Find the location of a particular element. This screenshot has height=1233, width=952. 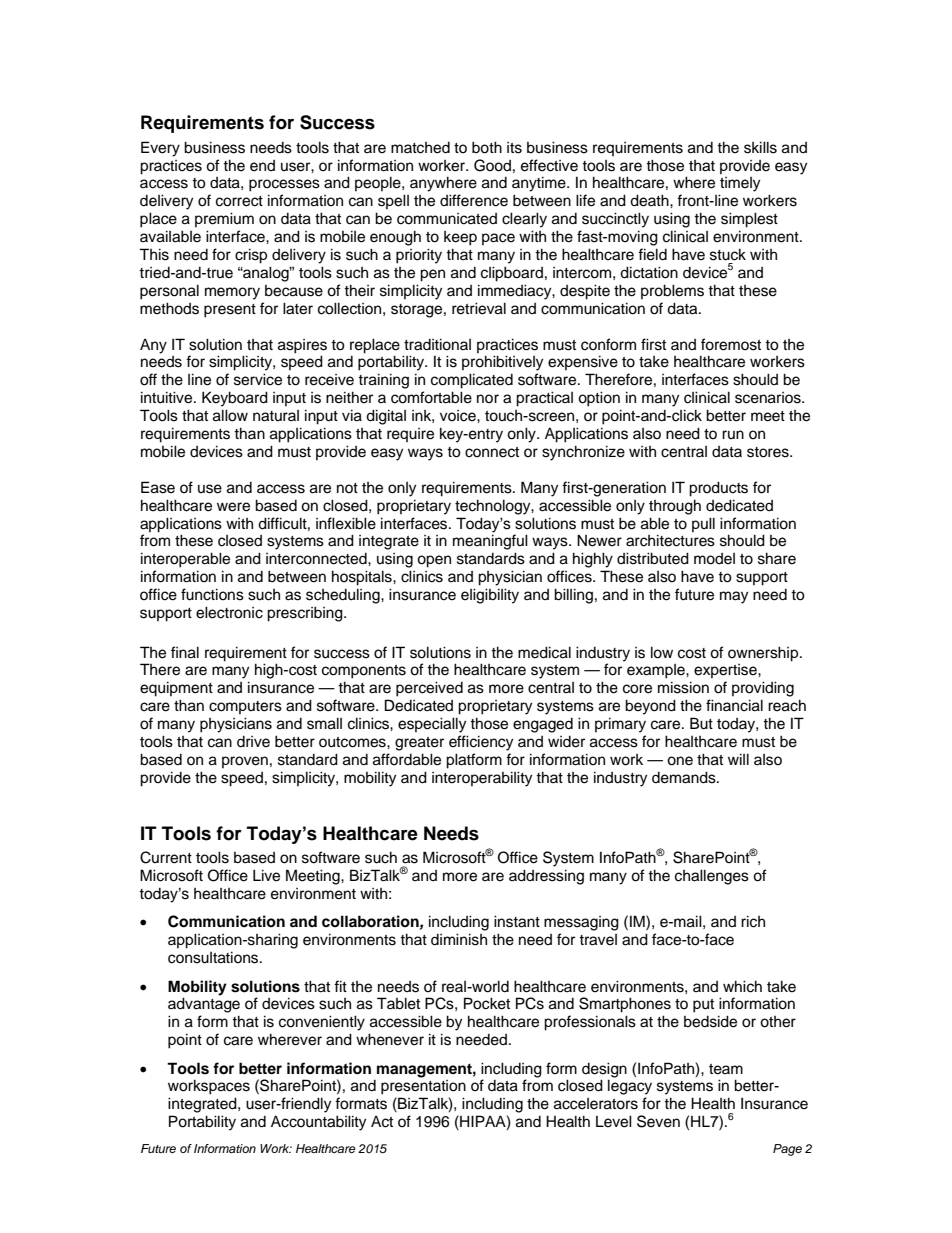

Good is located at coordinates (492, 165).
